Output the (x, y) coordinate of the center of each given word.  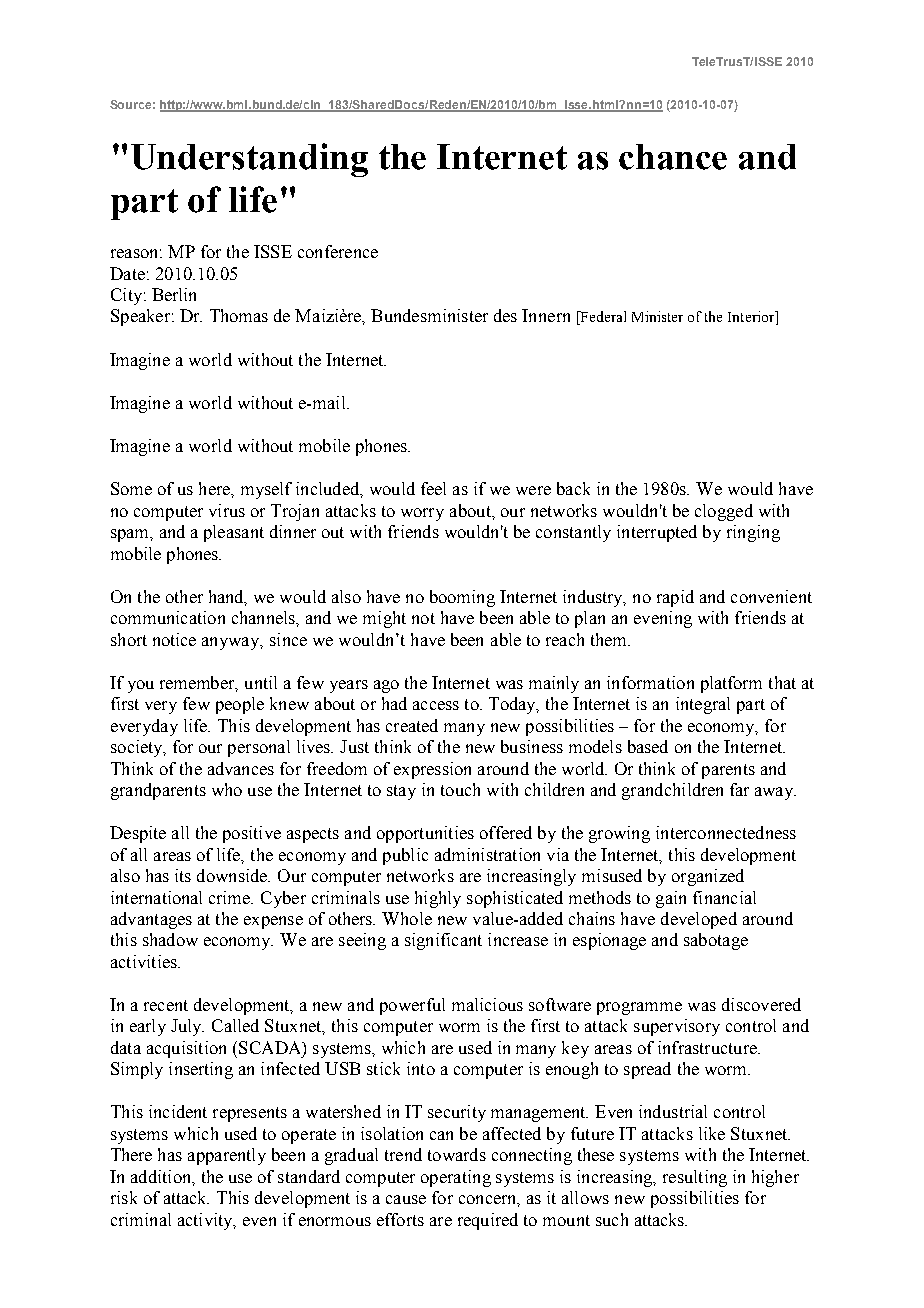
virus (227, 510)
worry (422, 514)
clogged (724, 512)
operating (456, 1178)
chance (673, 157)
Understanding (249, 160)
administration (487, 854)
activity (206, 1221)
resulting (695, 1178)
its (183, 875)
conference (338, 251)
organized (708, 877)
